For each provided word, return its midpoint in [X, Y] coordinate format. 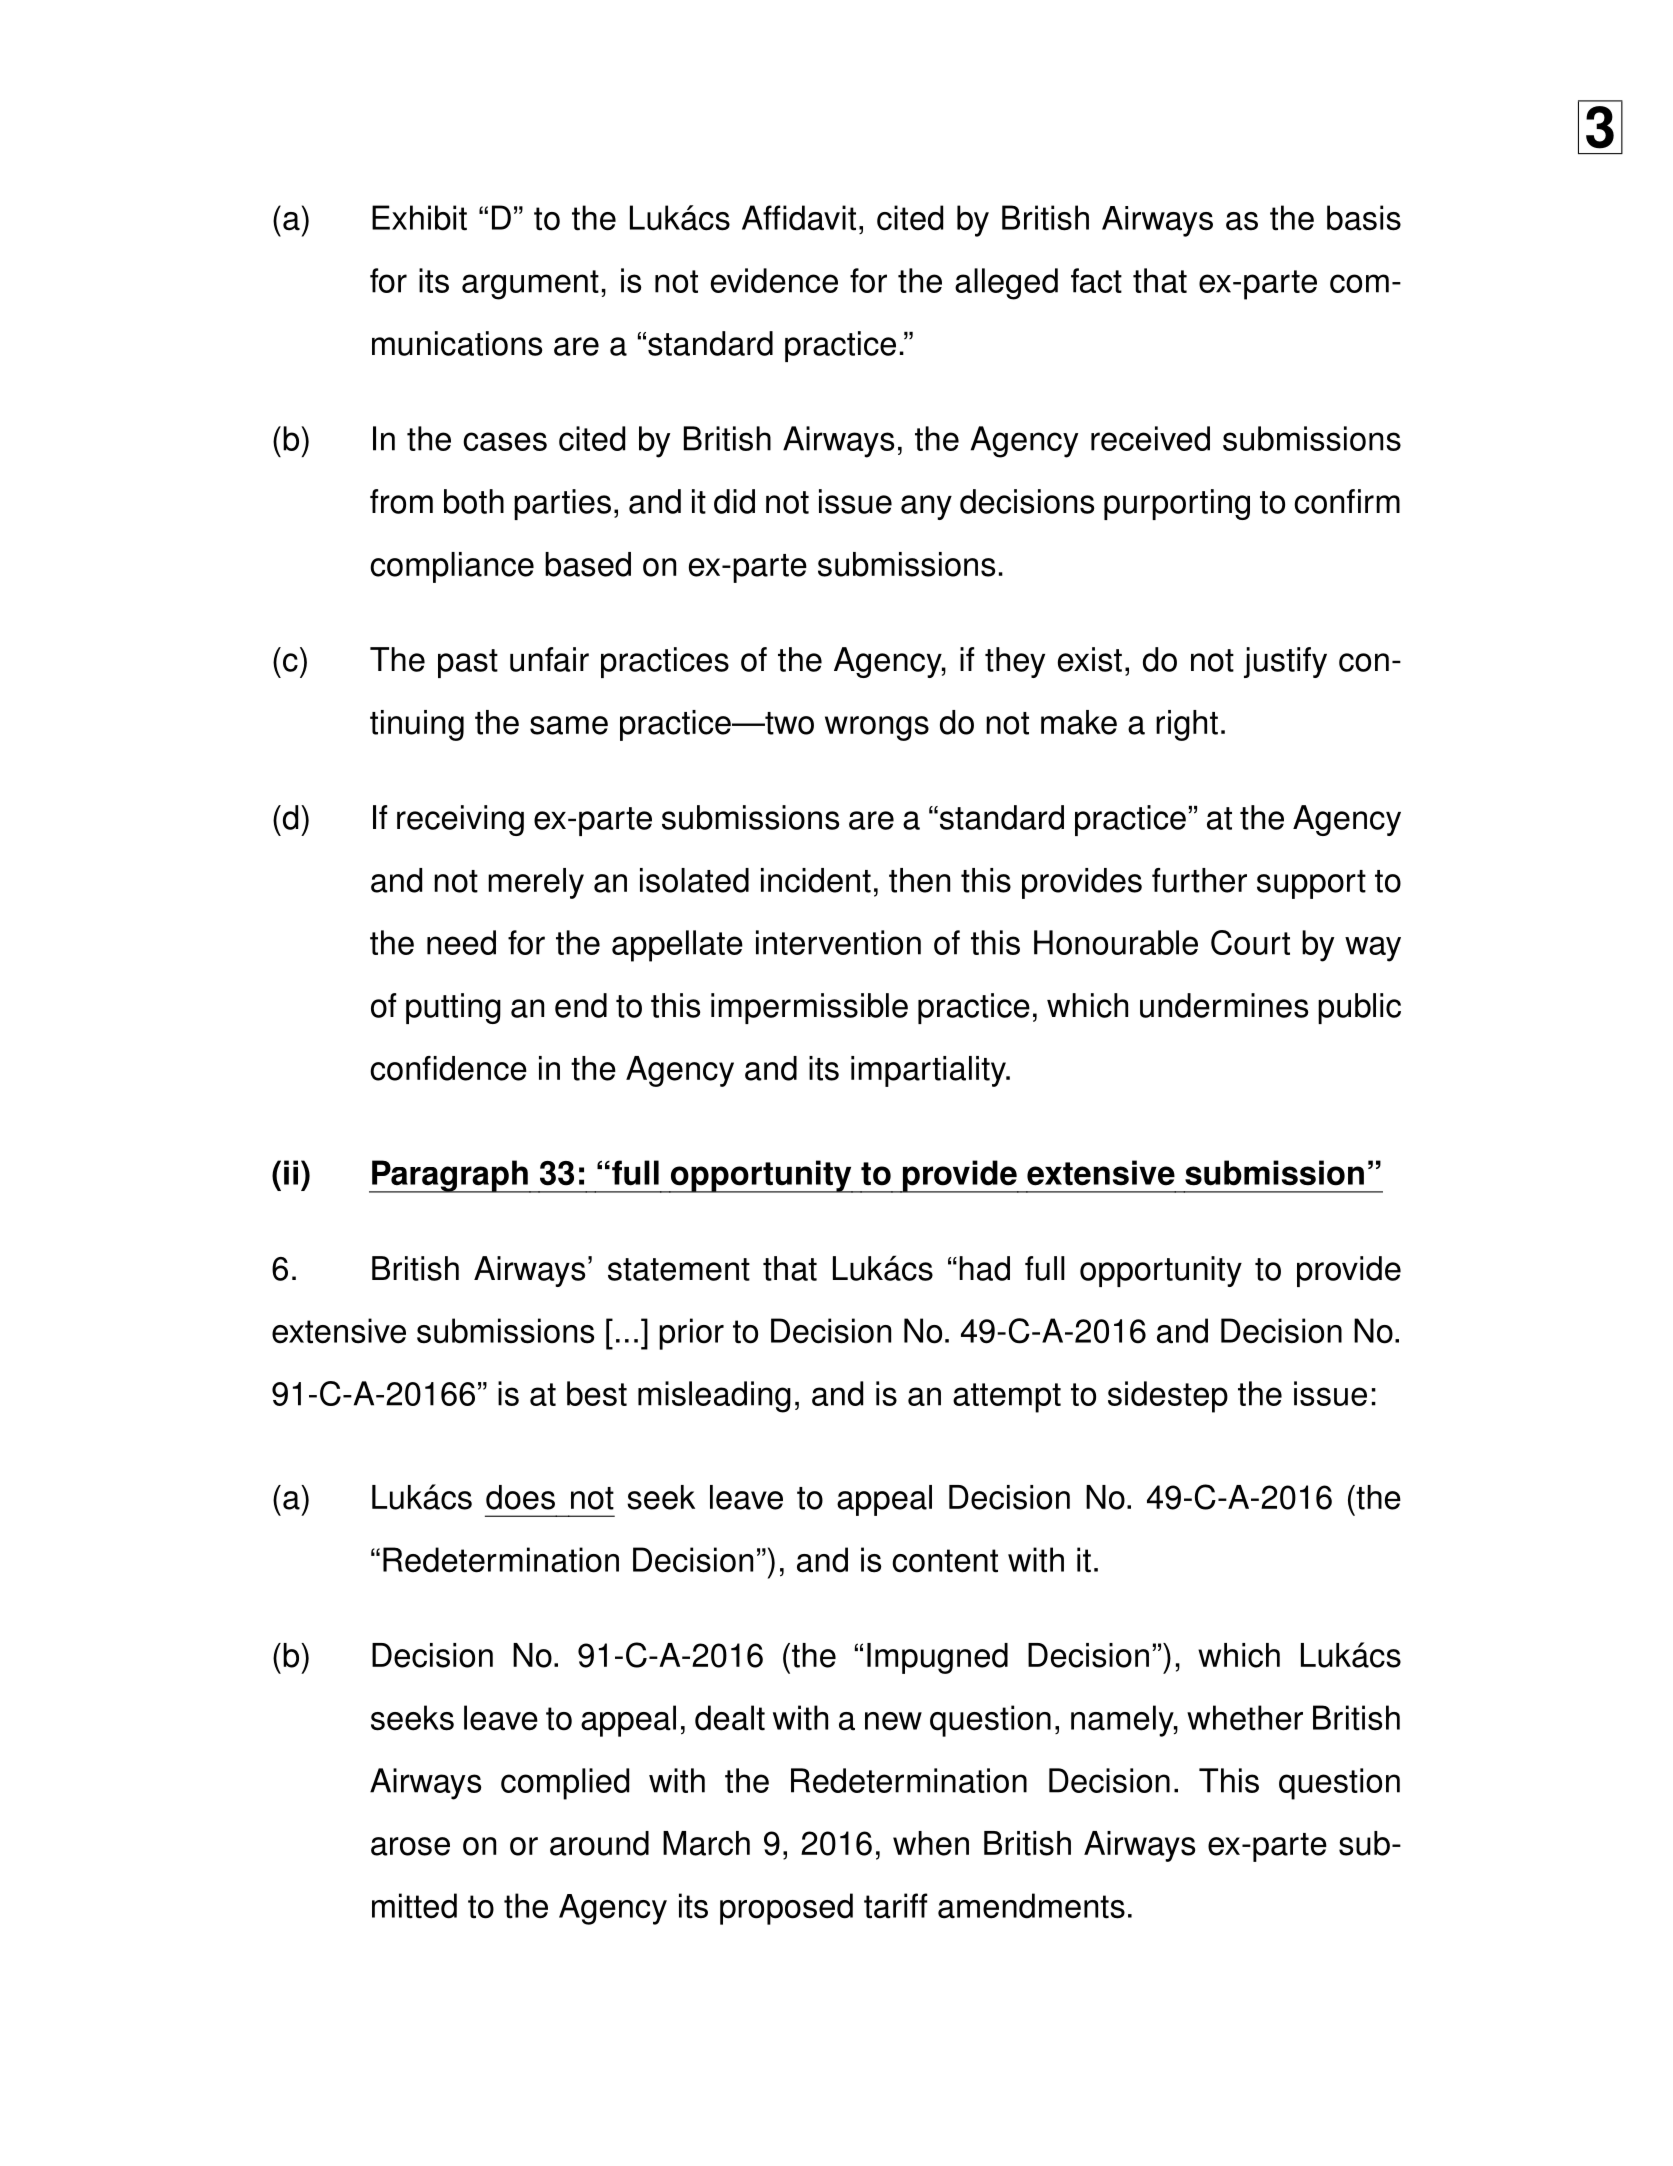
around [599, 1843]
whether [1245, 1718]
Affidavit [799, 218]
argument [530, 285]
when [931, 1843]
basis [1364, 218]
